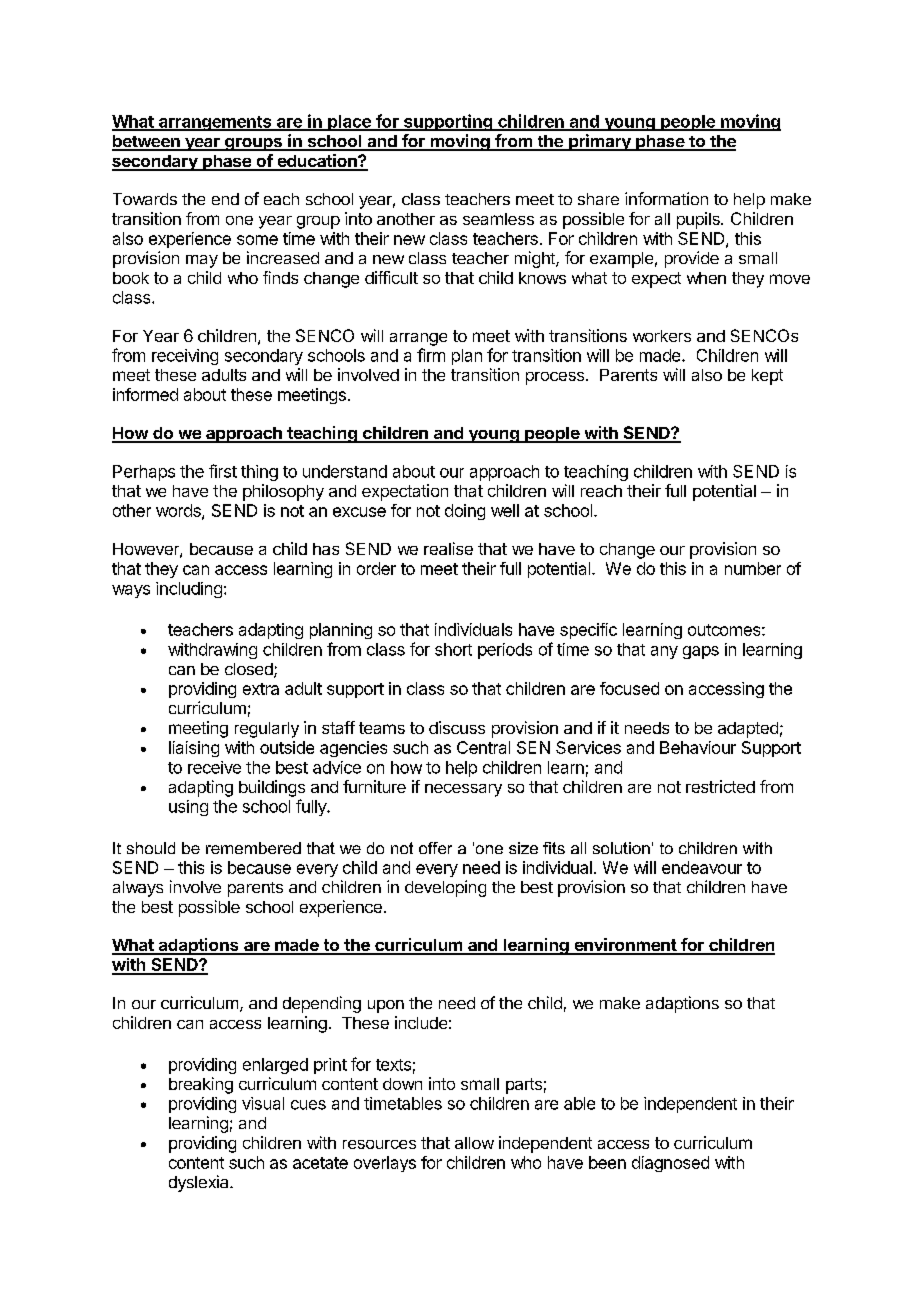 This page has height=1308, width=924. What do you see at coordinates (145, 199) in the page?
I see `Towards` at bounding box center [145, 199].
